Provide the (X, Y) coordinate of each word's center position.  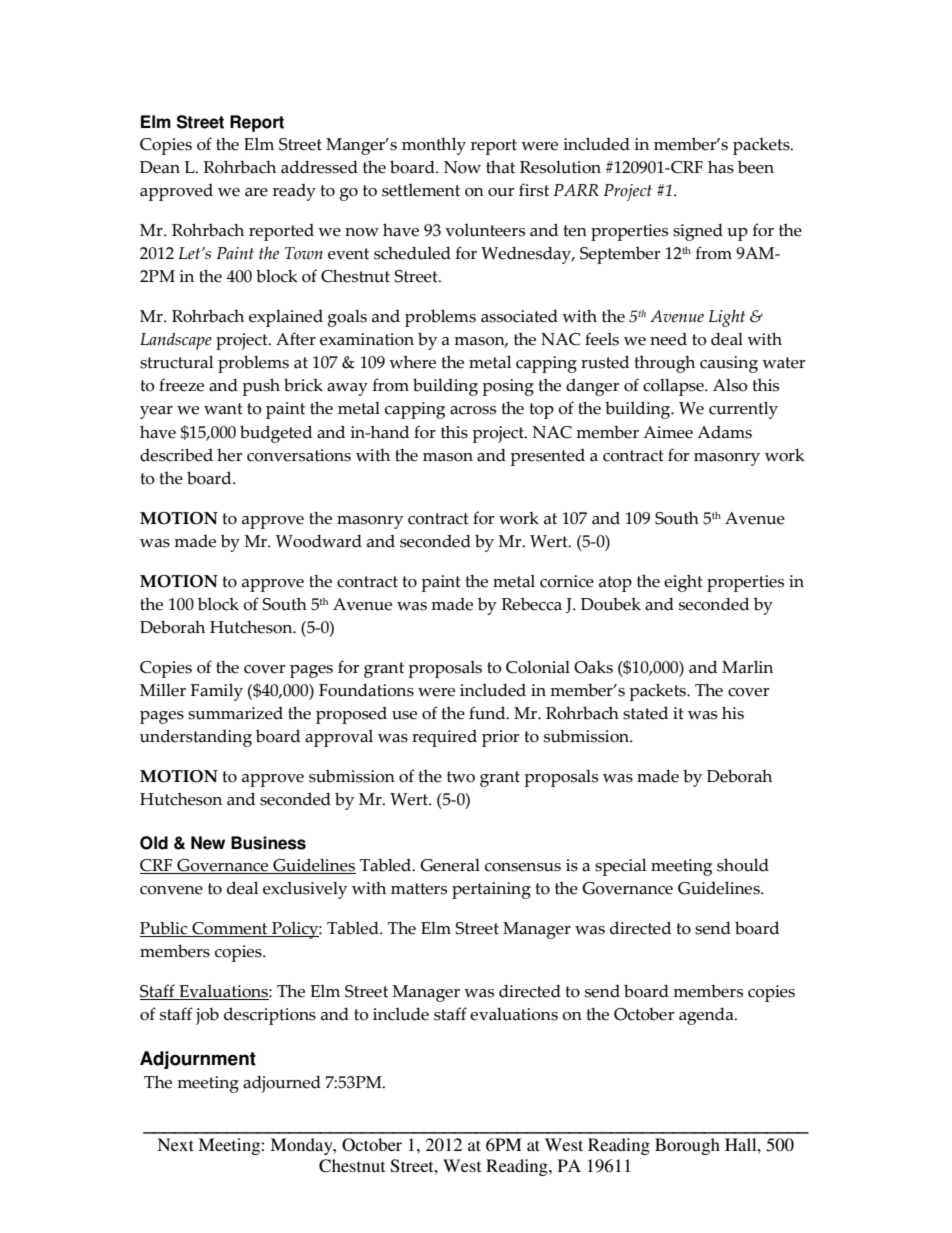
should (743, 865)
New (208, 843)
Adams (724, 432)
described (176, 455)
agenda (707, 1016)
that (500, 167)
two (461, 777)
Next (175, 1144)
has (721, 167)
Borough (687, 1146)
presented (547, 457)
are (256, 192)
